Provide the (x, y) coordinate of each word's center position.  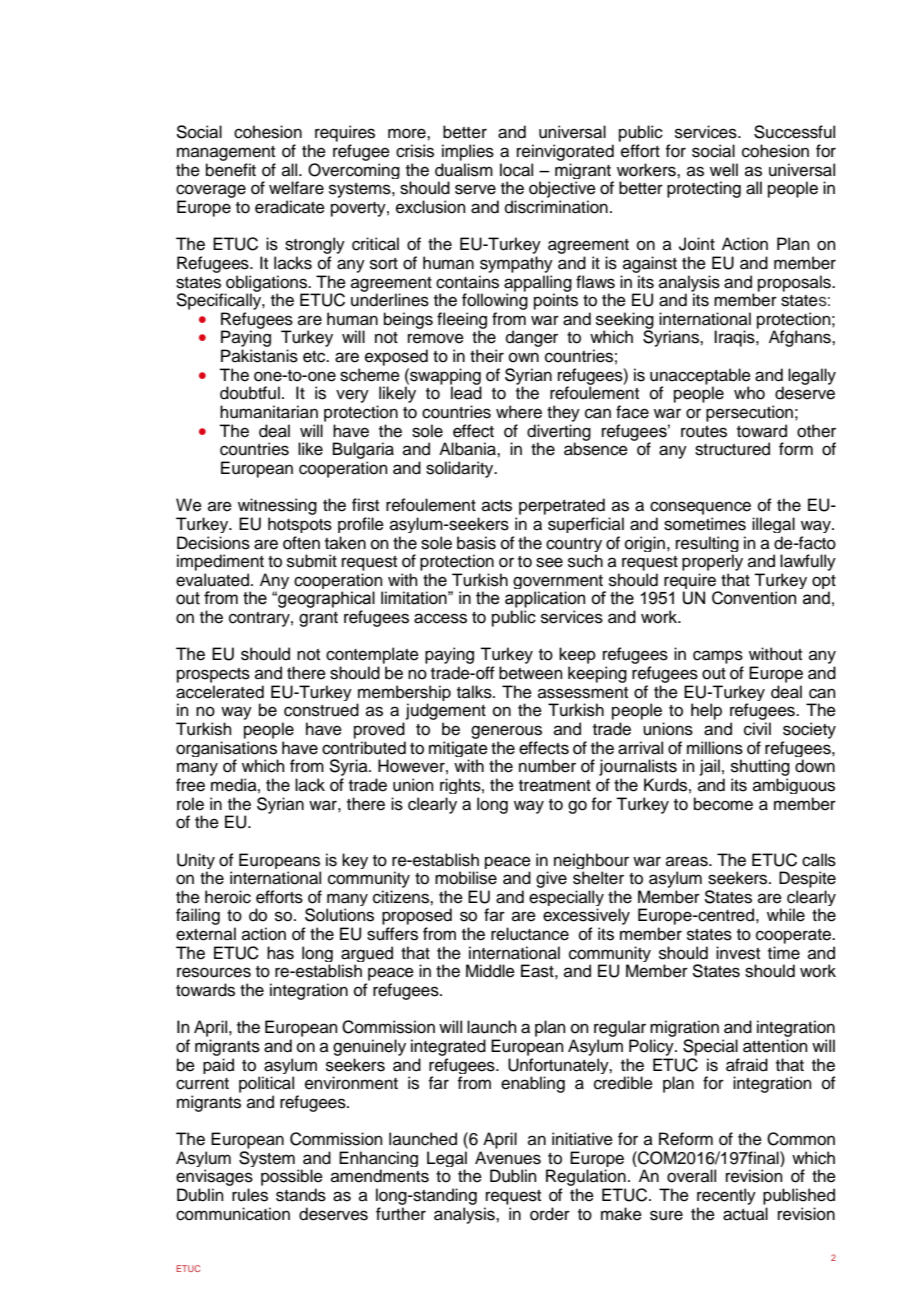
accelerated (220, 692)
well (724, 170)
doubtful (250, 393)
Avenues (508, 1158)
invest (738, 953)
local (516, 170)
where (519, 412)
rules (250, 1195)
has (280, 953)
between (531, 673)
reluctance (530, 934)
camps (718, 657)
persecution (749, 413)
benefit (231, 170)
